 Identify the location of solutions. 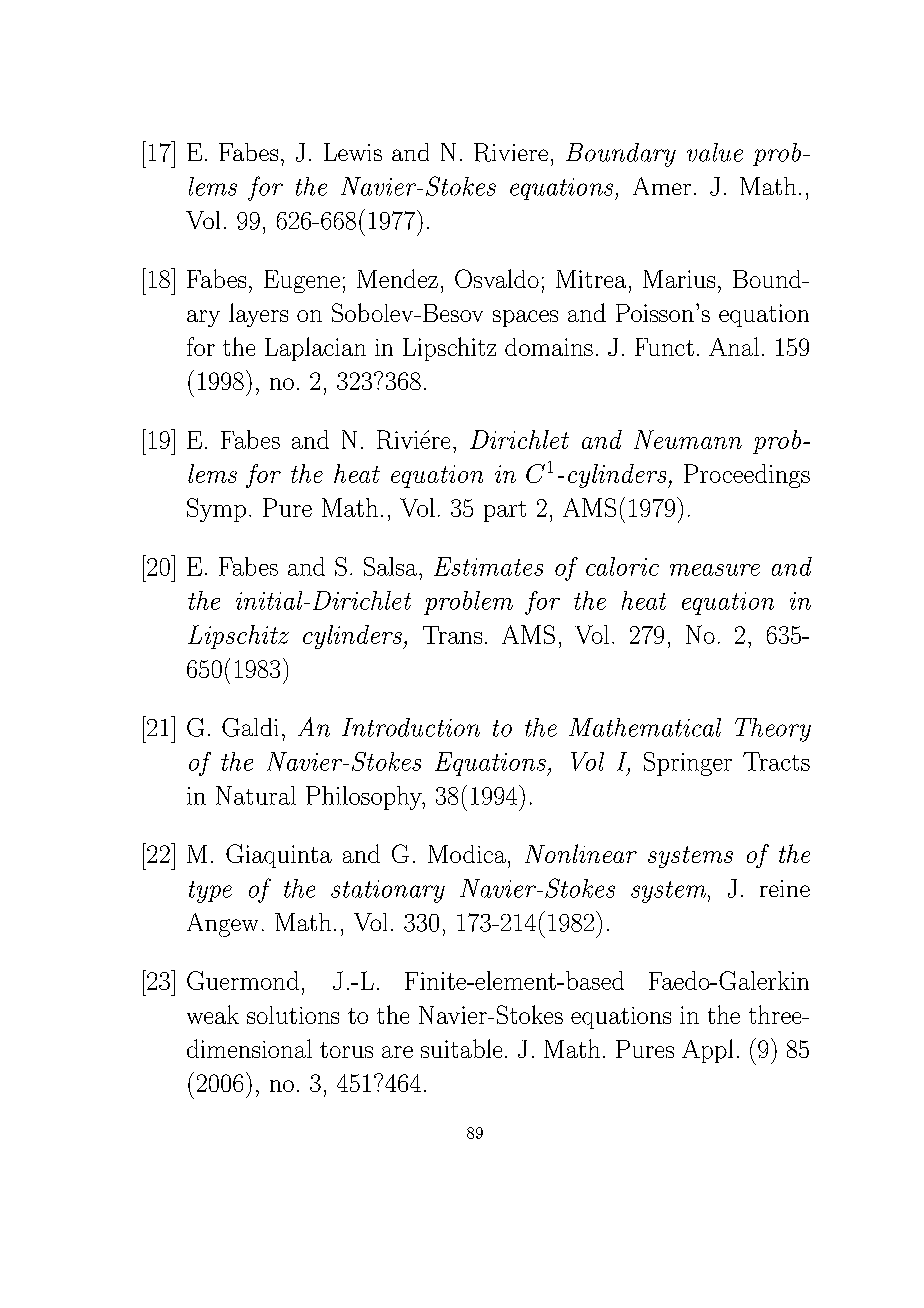
(293, 1015).
